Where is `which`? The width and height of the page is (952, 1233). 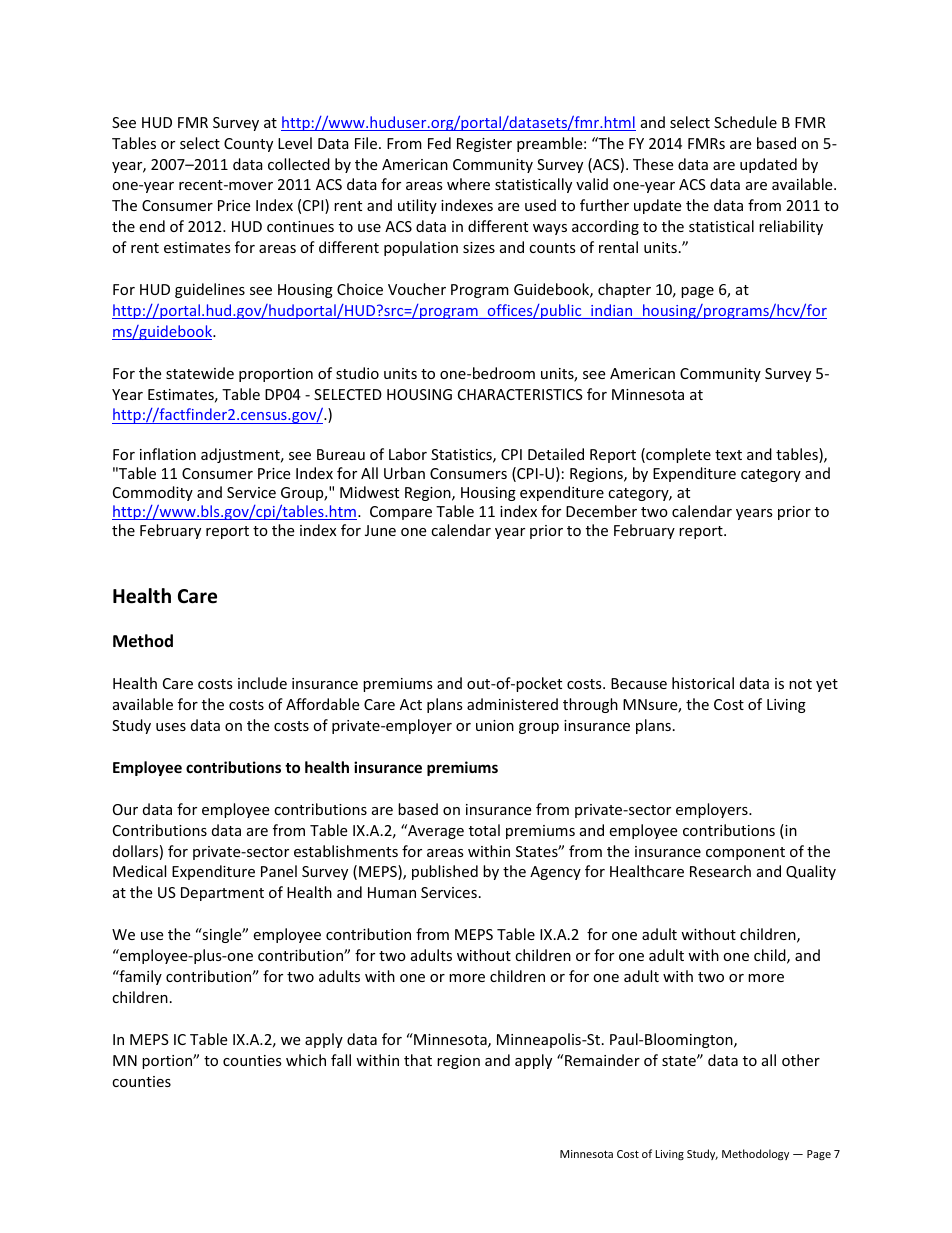
which is located at coordinates (306, 1060).
